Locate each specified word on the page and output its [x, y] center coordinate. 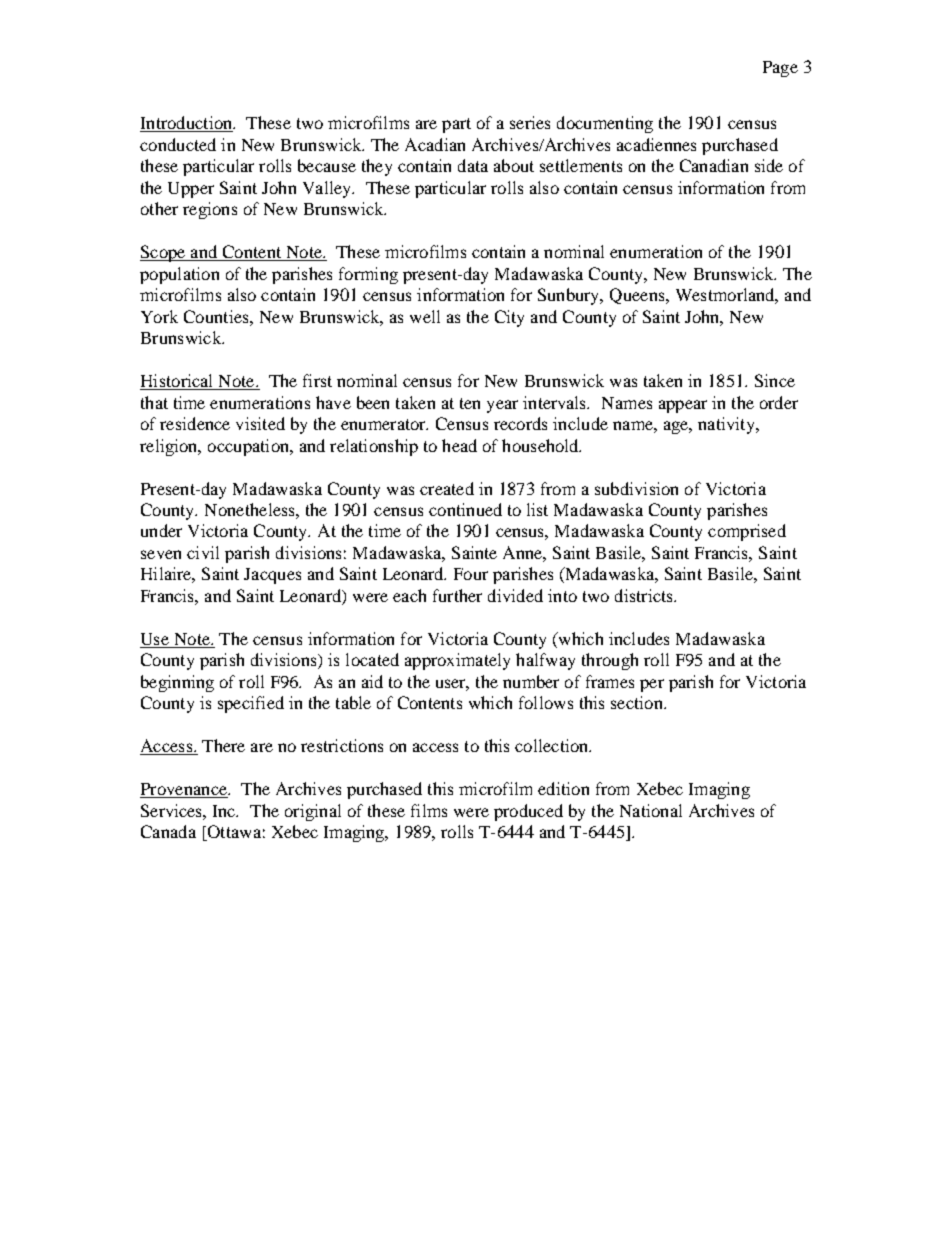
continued [465, 509]
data [473, 165]
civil [203, 552]
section [638, 702]
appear [683, 406]
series [530, 122]
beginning [177, 683]
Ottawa [233, 833]
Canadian [714, 165]
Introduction [187, 124]
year [502, 406]
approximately [457, 661]
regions [210, 210]
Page [780, 69]
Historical [178, 382]
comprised [747, 532]
